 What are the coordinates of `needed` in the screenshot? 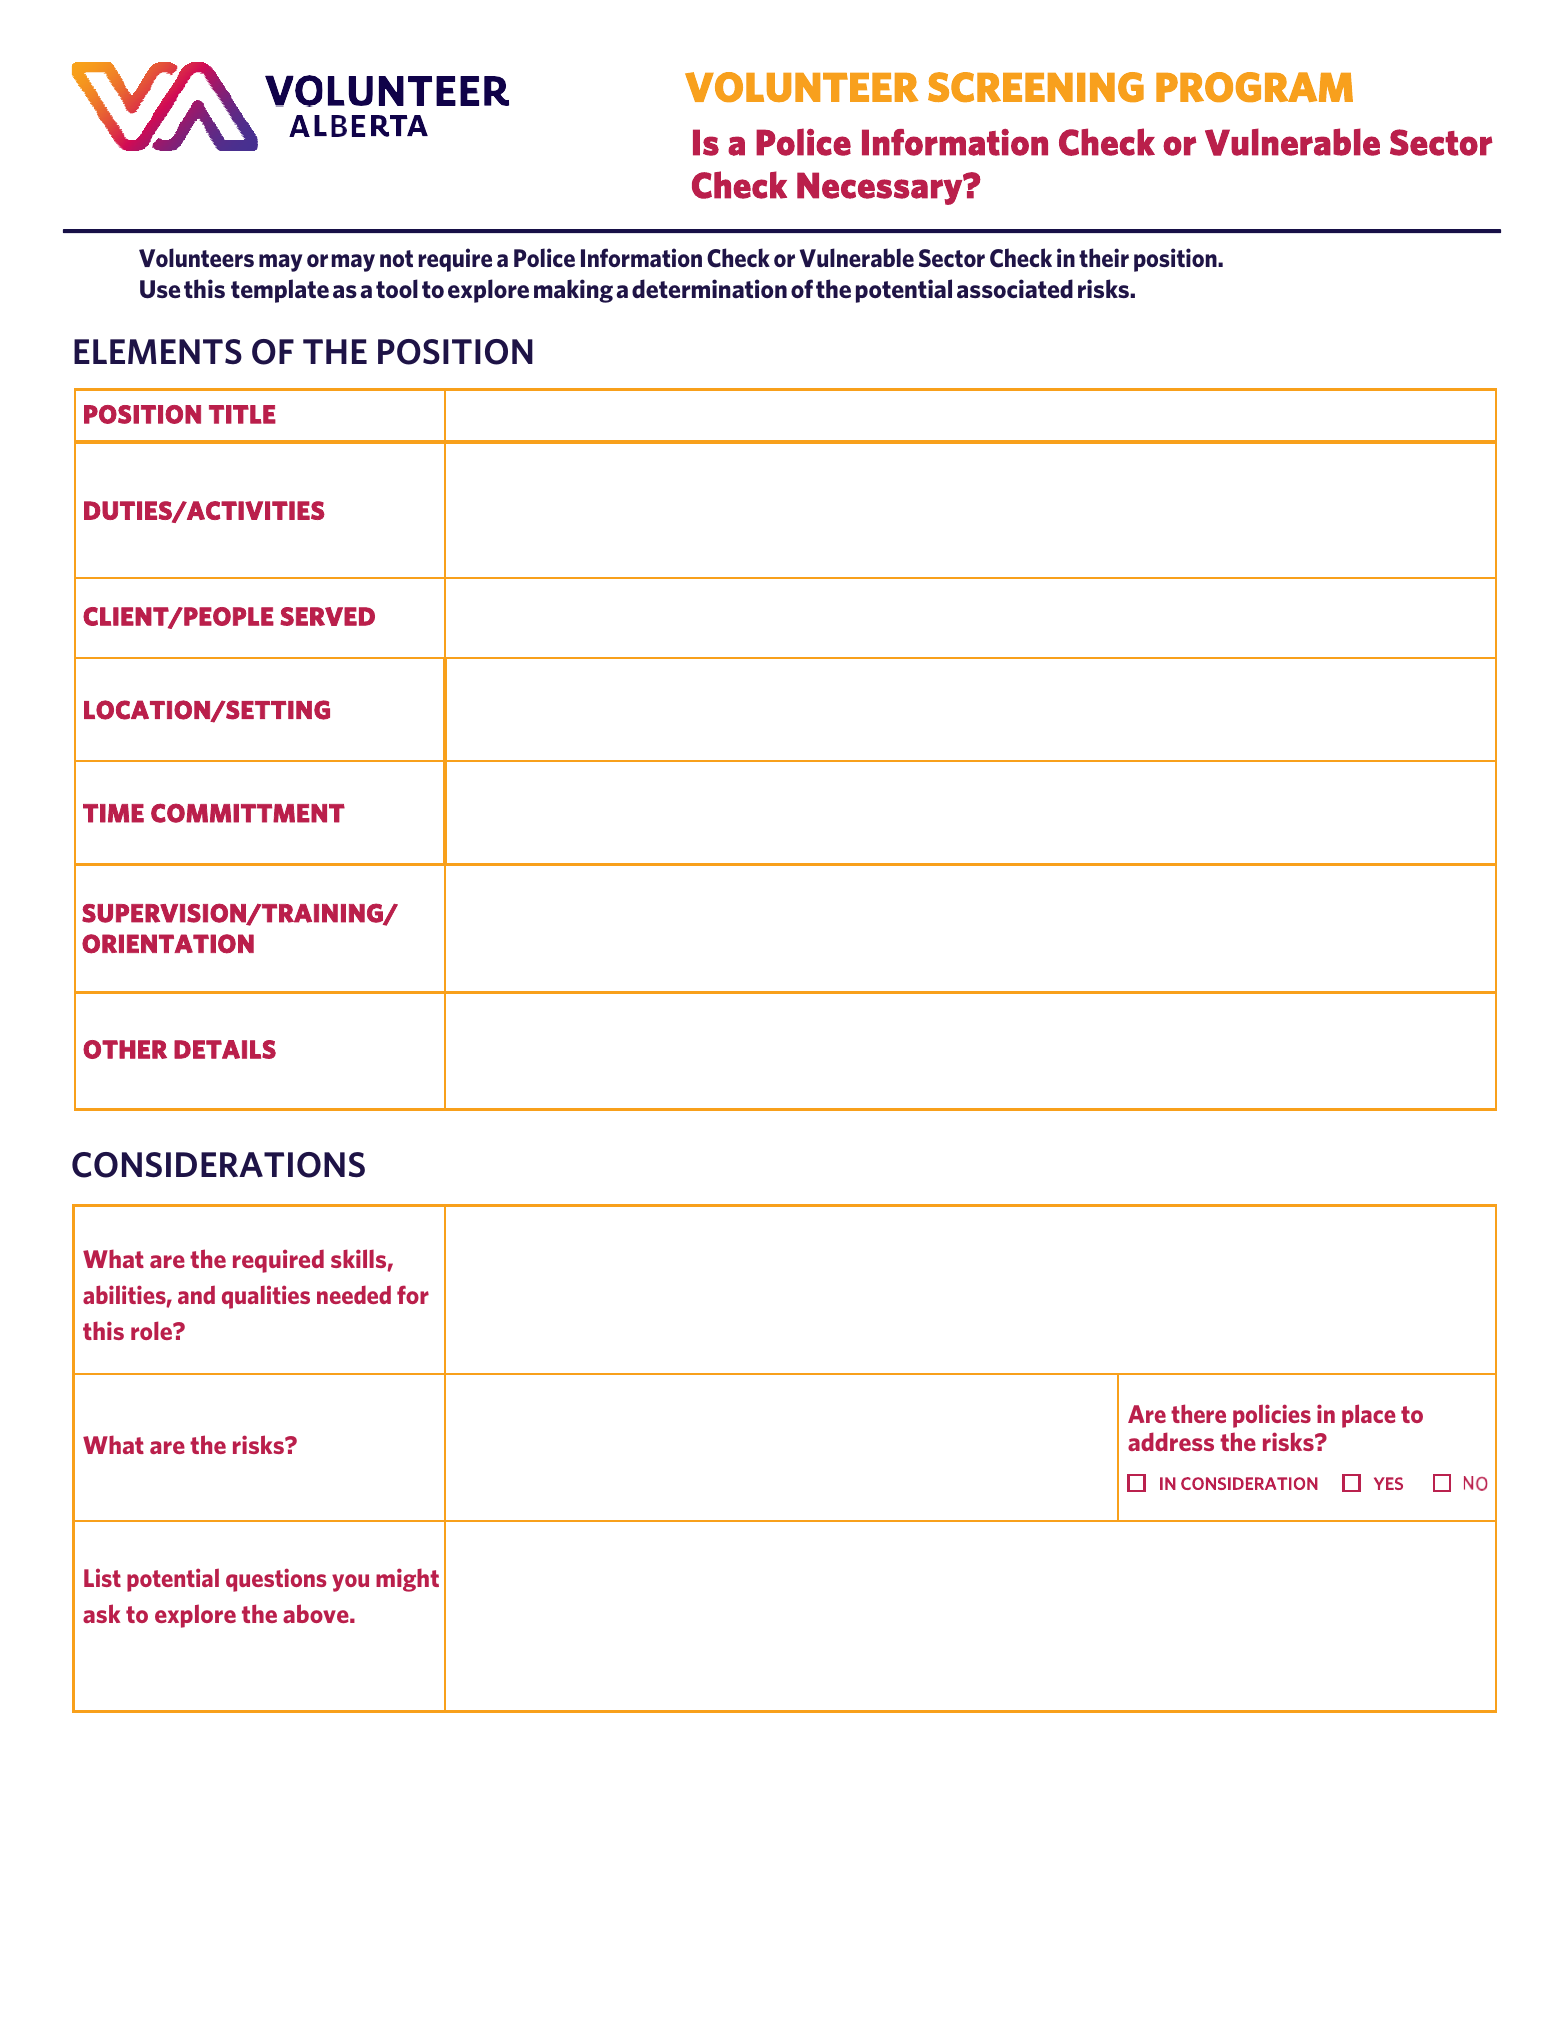 It's located at (354, 1294).
